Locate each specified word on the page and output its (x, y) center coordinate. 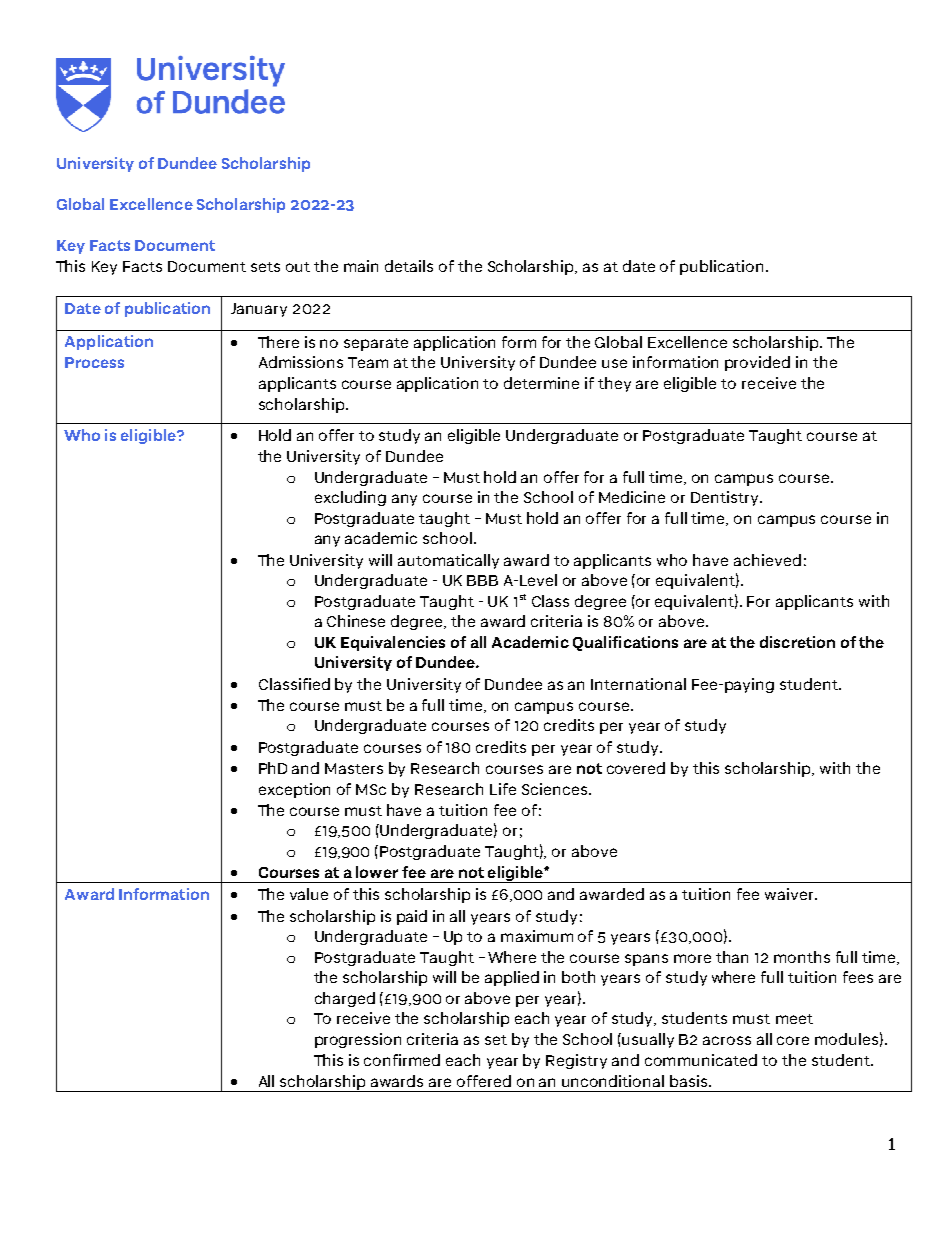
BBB (482, 580)
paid (412, 917)
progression (358, 1040)
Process (94, 362)
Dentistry (726, 498)
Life (503, 789)
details (409, 266)
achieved (767, 560)
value (309, 894)
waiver (790, 894)
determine (541, 383)
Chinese (356, 621)
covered (636, 768)
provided (757, 363)
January (259, 310)
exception (294, 790)
